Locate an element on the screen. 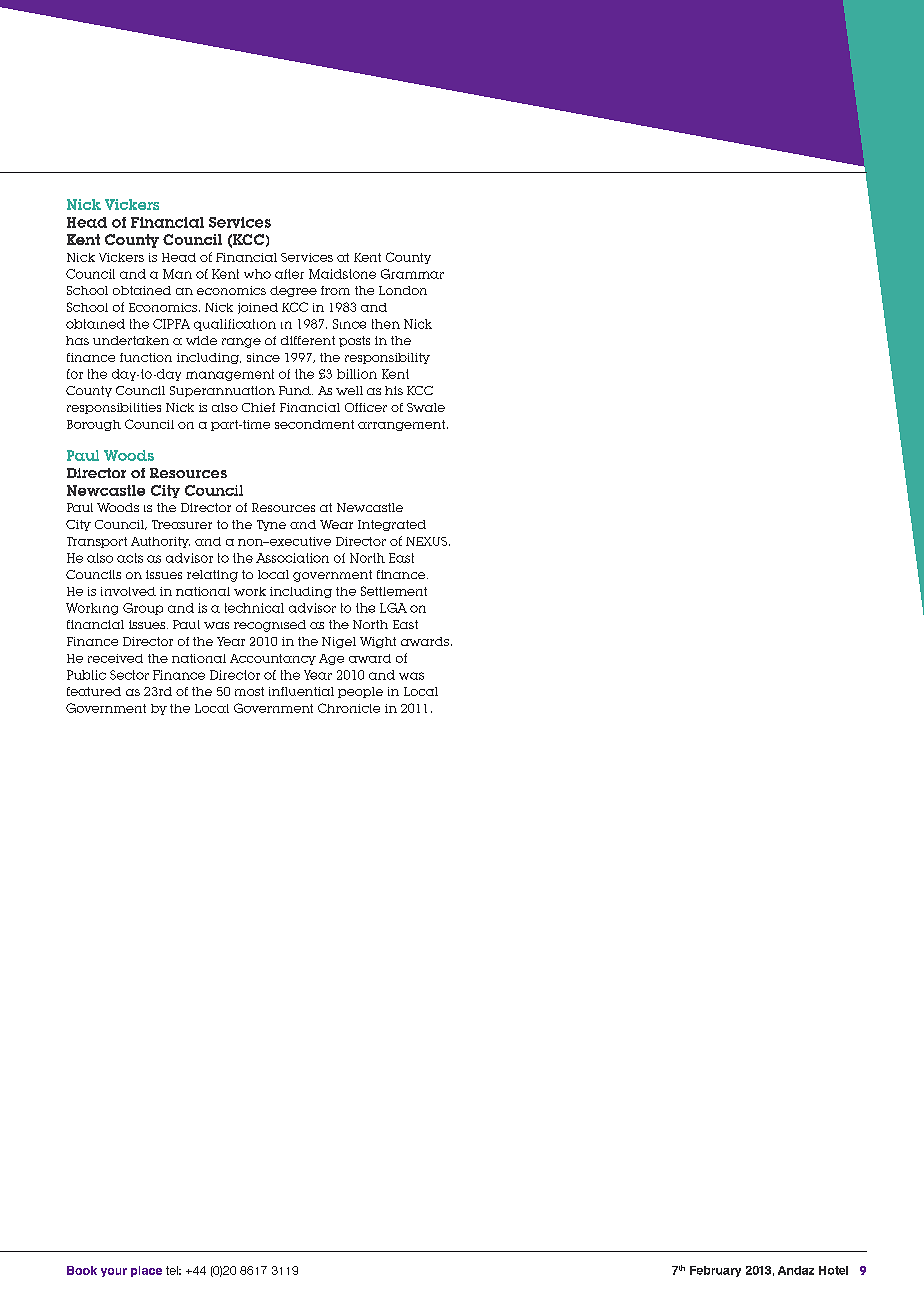  February is located at coordinates (715, 1271).
